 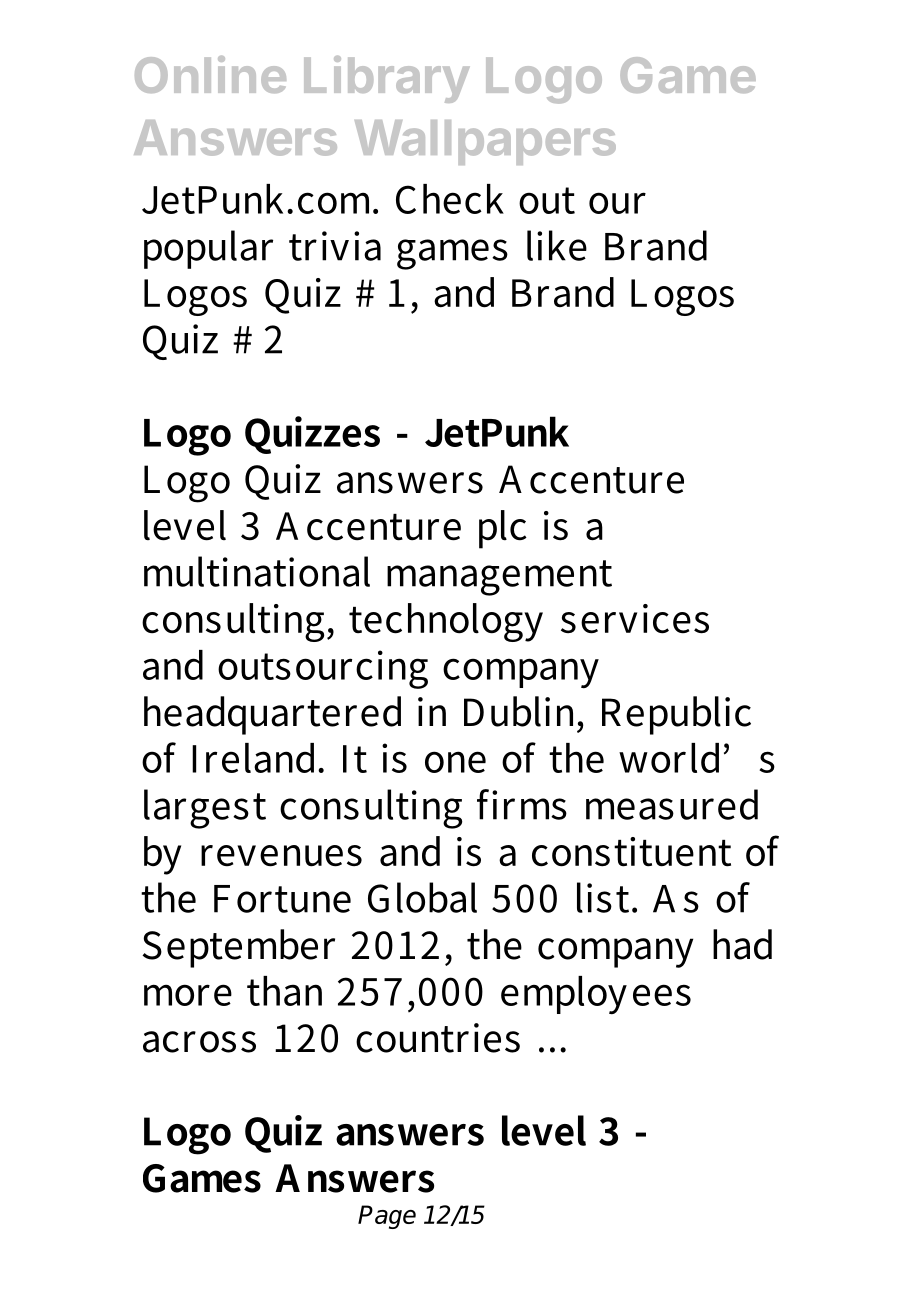 What do you see at coordinates (522, 804) in the screenshot?
I see `firms` at bounding box center [522, 804].
